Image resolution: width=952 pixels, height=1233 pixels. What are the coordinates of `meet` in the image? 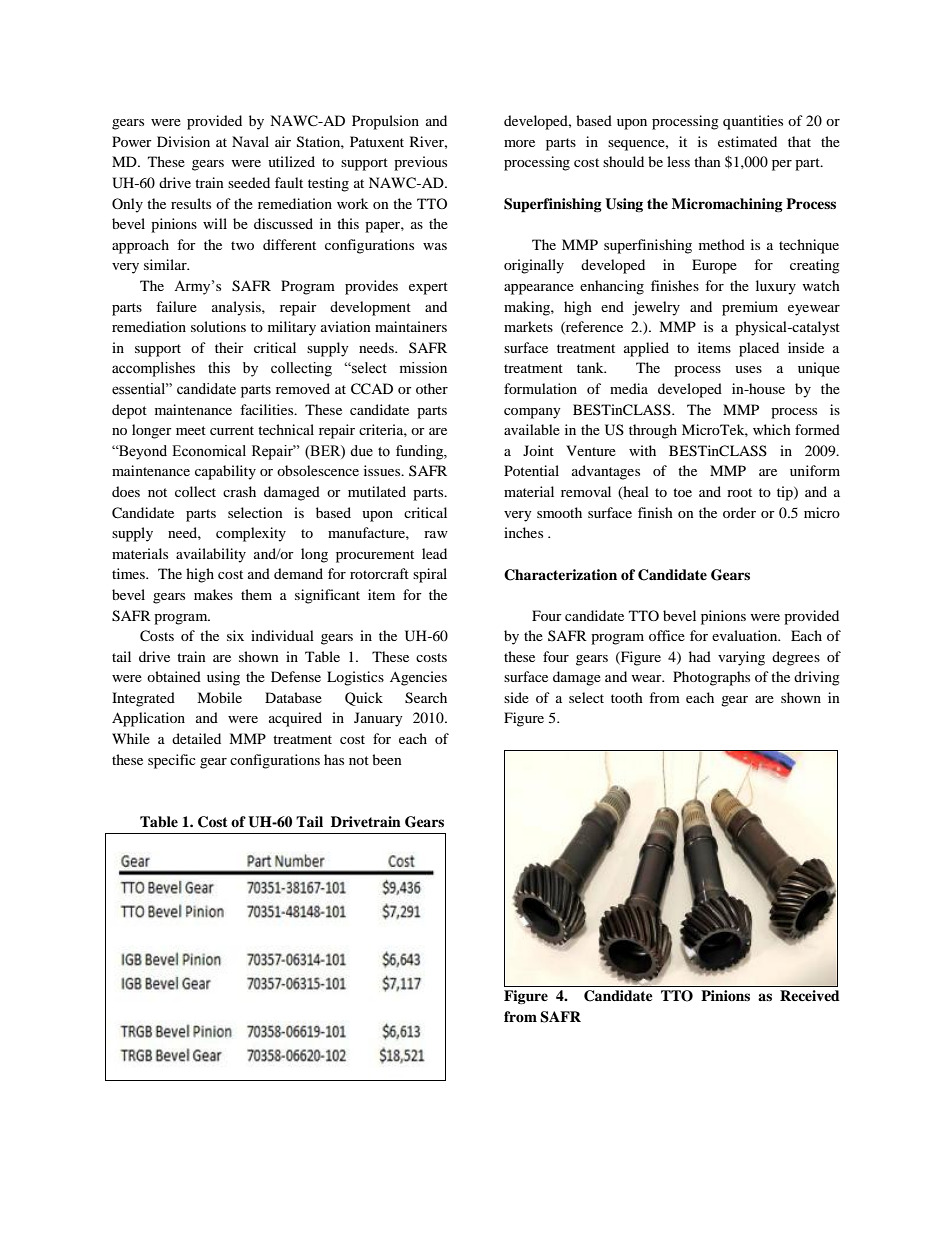 It's located at (191, 430).
